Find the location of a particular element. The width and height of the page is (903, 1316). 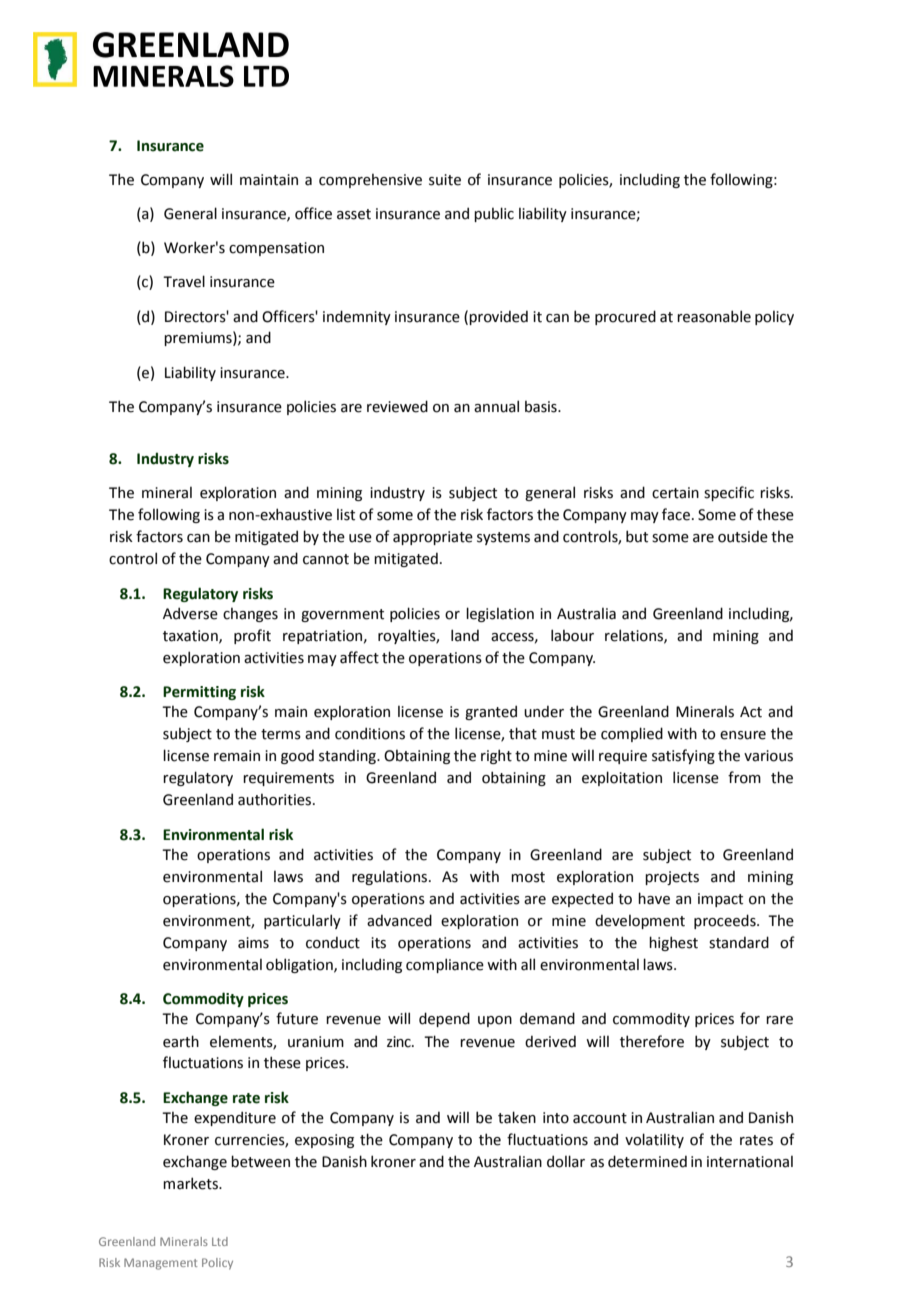

international is located at coordinates (750, 1162).
